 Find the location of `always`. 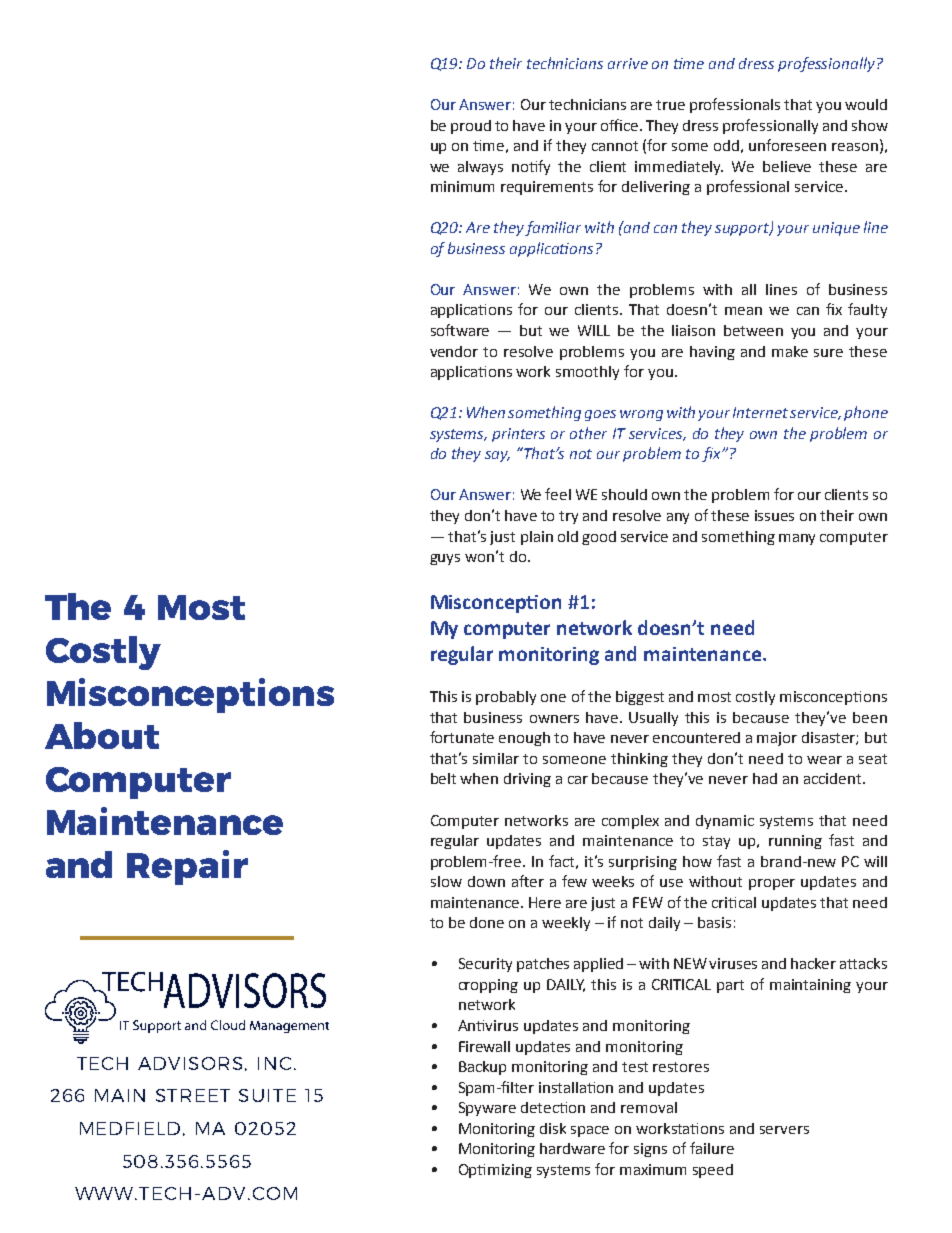

always is located at coordinates (480, 168).
